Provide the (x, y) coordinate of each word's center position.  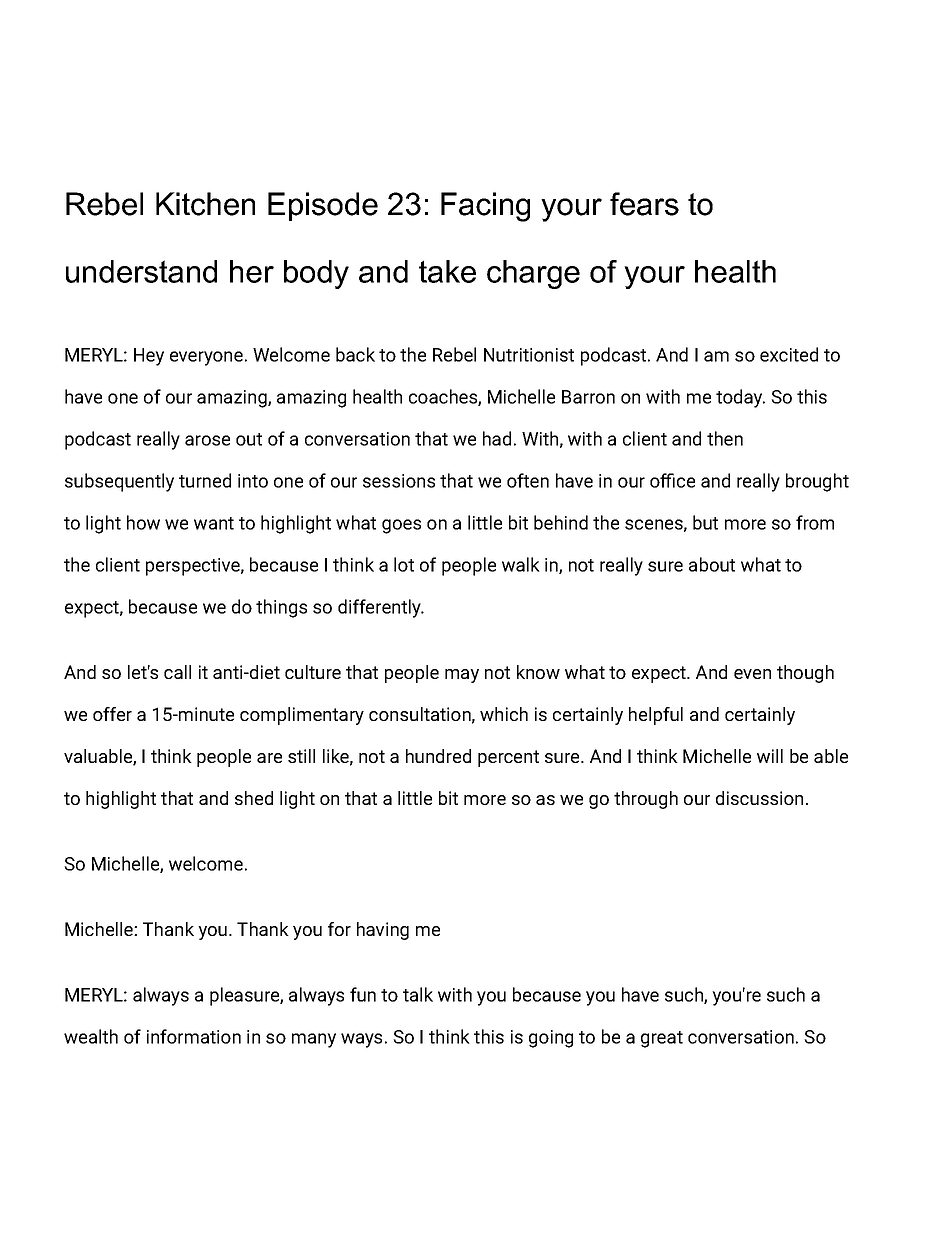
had (497, 438)
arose (207, 440)
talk (418, 994)
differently (380, 608)
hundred (438, 756)
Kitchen (205, 204)
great (662, 1039)
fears (644, 204)
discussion (759, 798)
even (752, 674)
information (194, 1036)
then (725, 438)
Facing (485, 207)
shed (254, 798)
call (177, 672)
